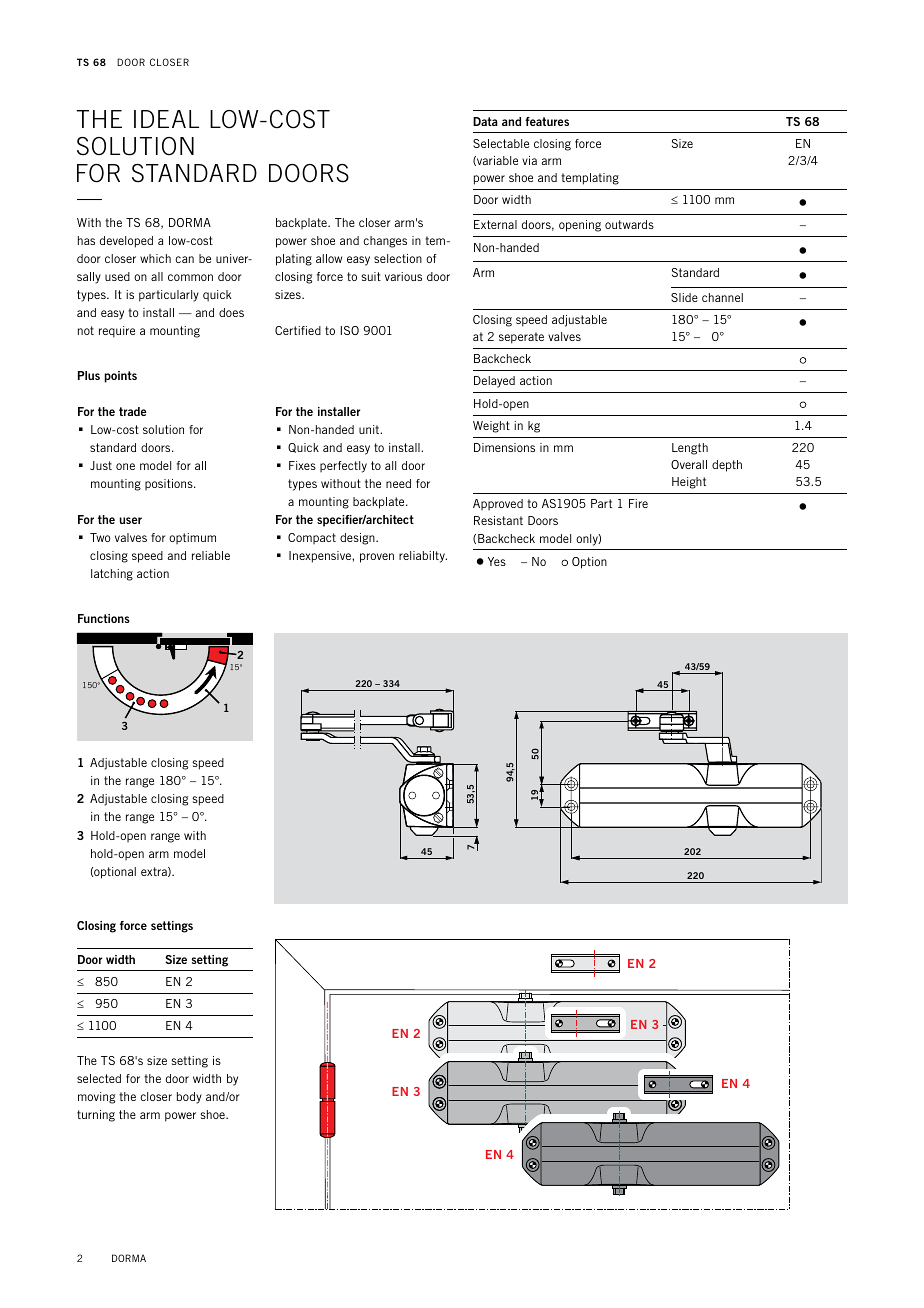  What do you see at coordinates (189, 1098) in the image?
I see `body` at bounding box center [189, 1098].
